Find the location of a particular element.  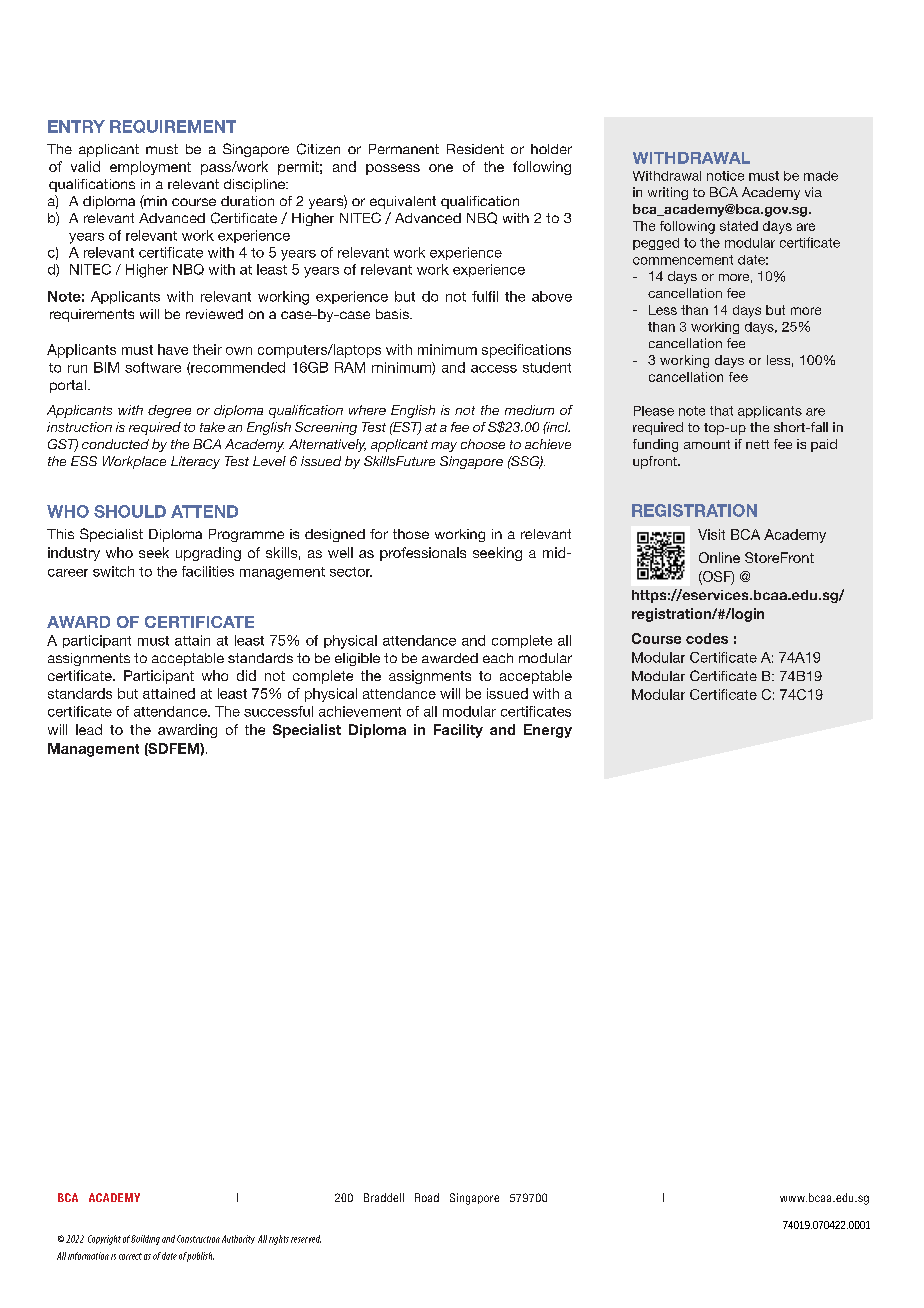

Building is located at coordinates (145, 1240).
